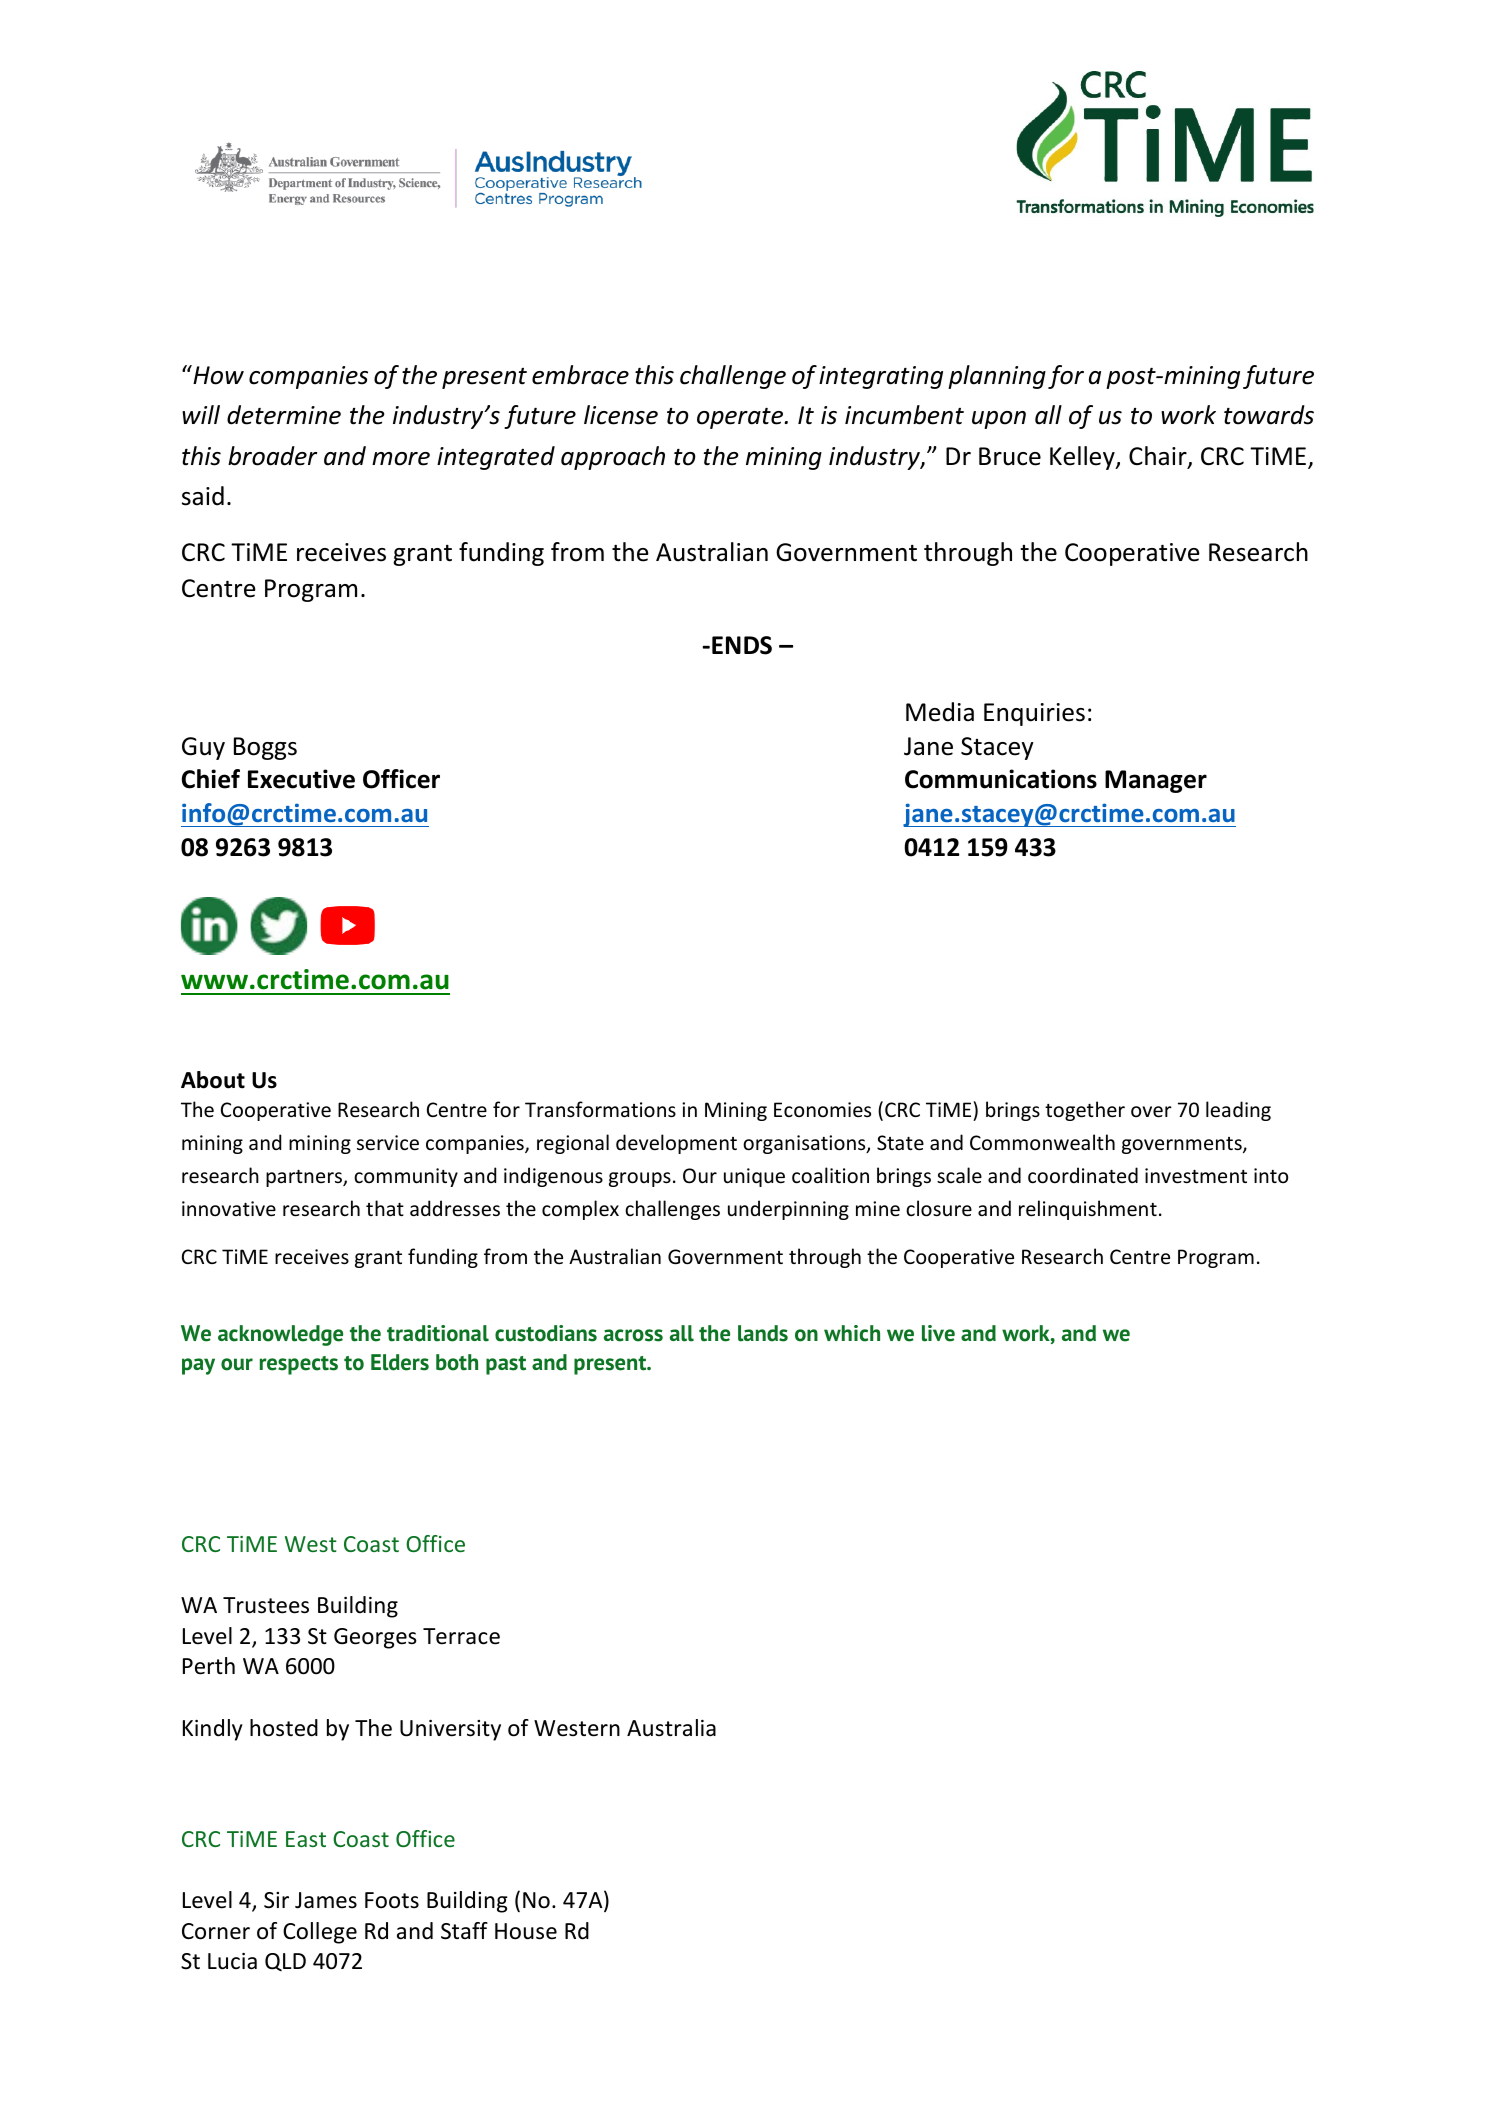 The height and width of the screenshot is (2114, 1495). What do you see at coordinates (1159, 457) in the screenshot?
I see `Chair` at bounding box center [1159, 457].
